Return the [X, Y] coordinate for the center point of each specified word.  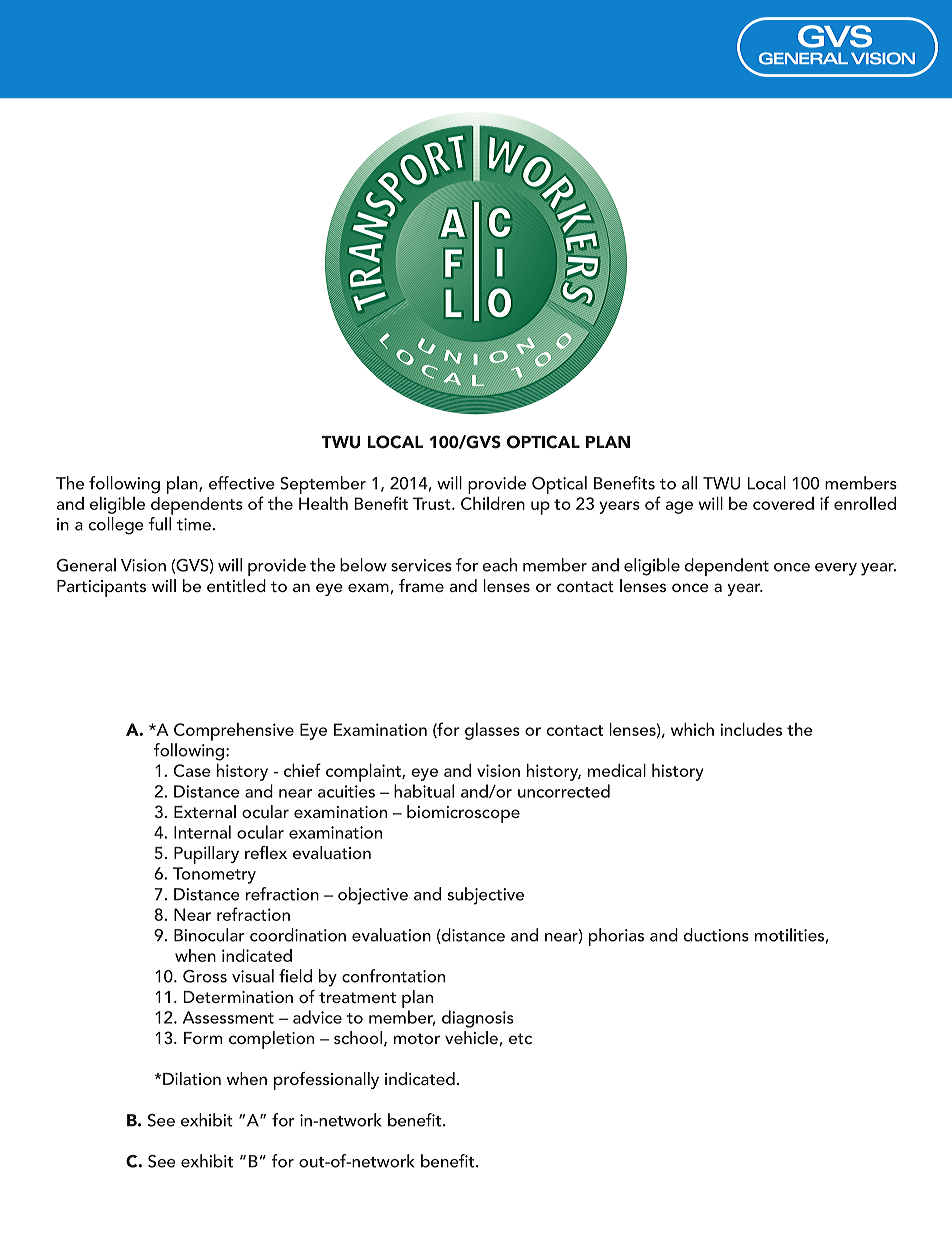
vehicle [471, 1037]
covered [783, 503]
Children [493, 503]
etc [520, 1038]
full [161, 522]
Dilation [192, 1078]
